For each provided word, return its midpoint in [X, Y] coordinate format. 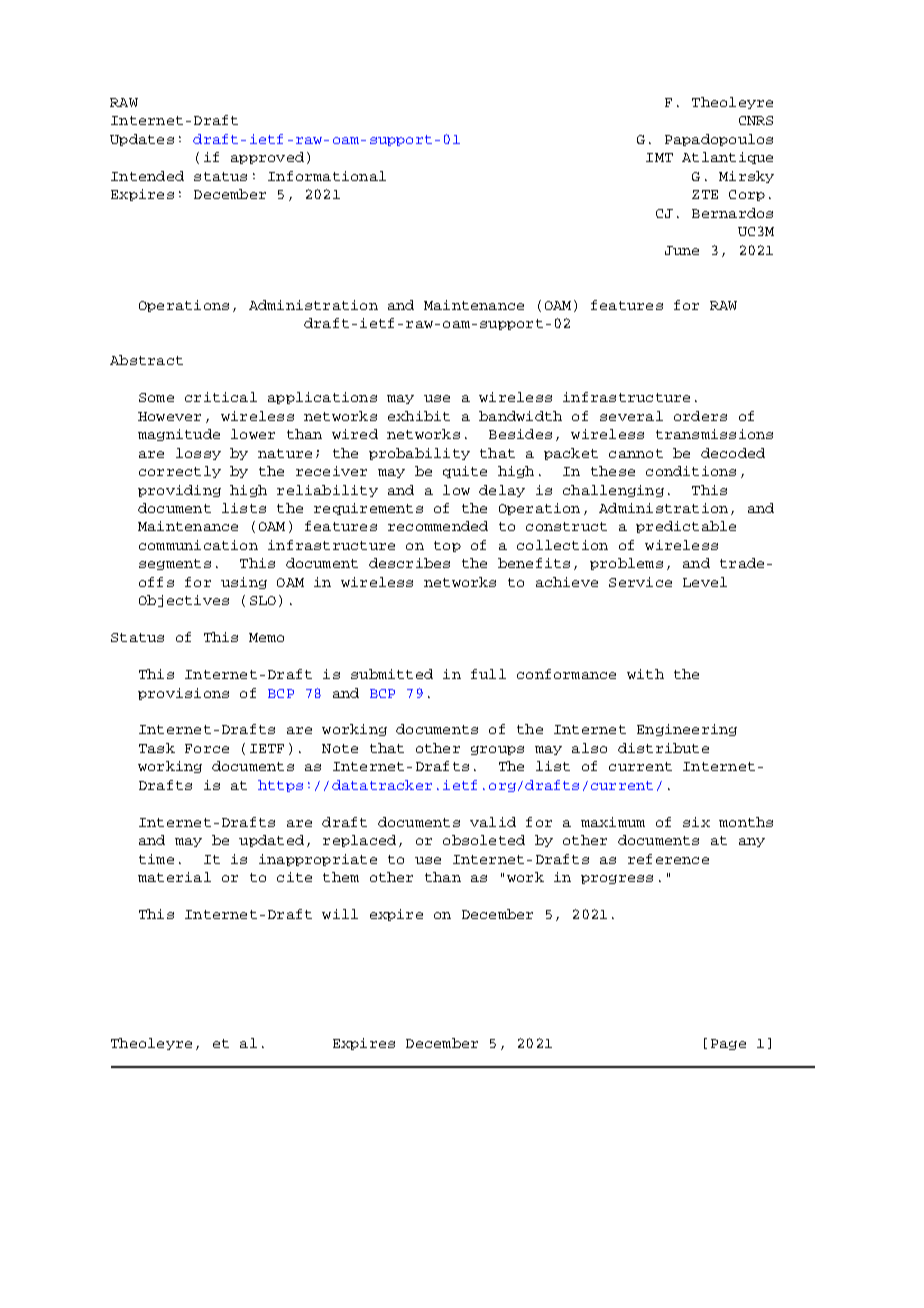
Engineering [687, 730]
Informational [327, 176]
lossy [198, 454]
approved [267, 158]
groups [497, 750]
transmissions [714, 434]
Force [207, 748]
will [340, 914]
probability [419, 454]
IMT [659, 157]
